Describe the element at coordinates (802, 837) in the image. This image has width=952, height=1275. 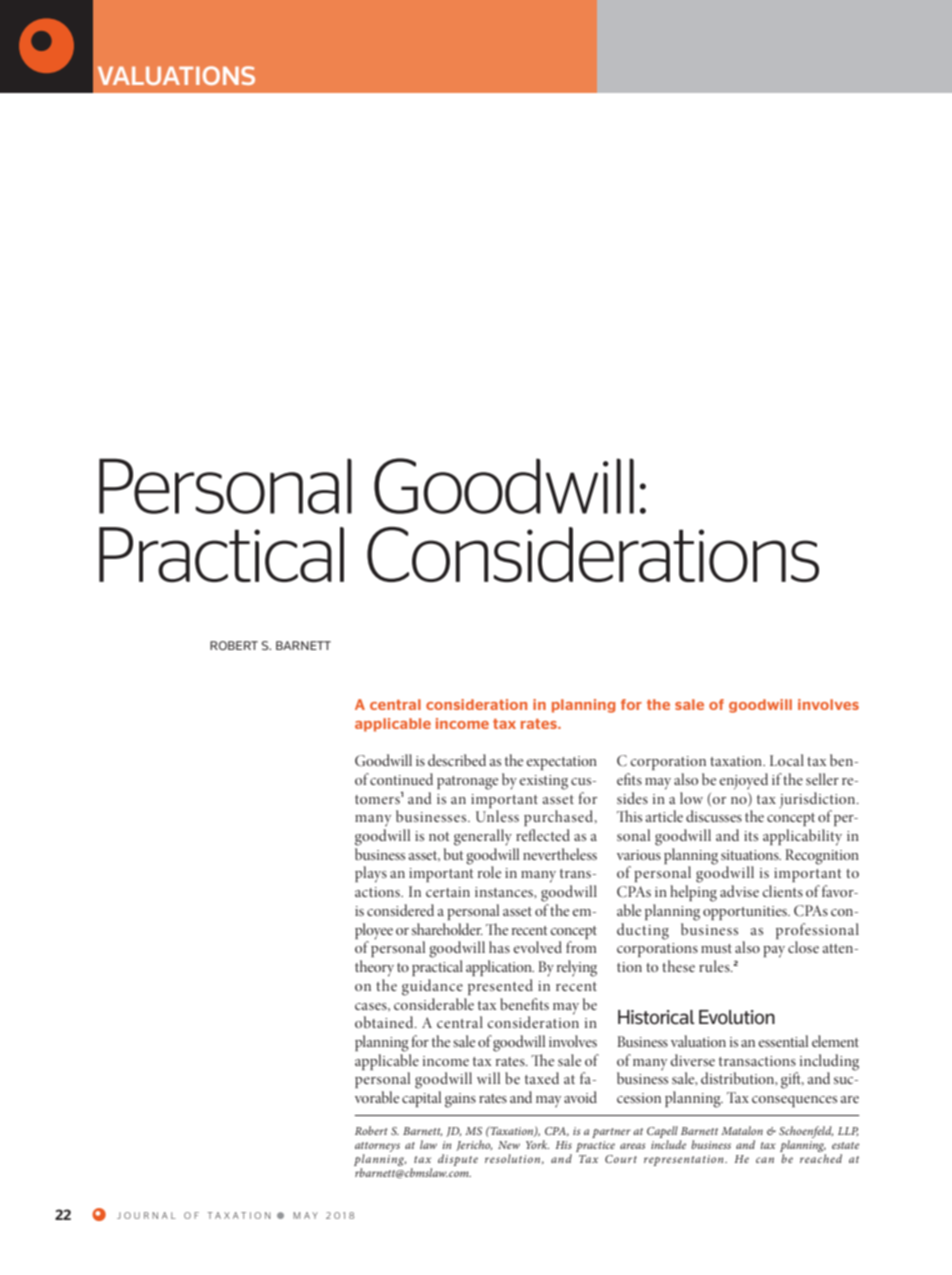
I see `applicability` at that location.
